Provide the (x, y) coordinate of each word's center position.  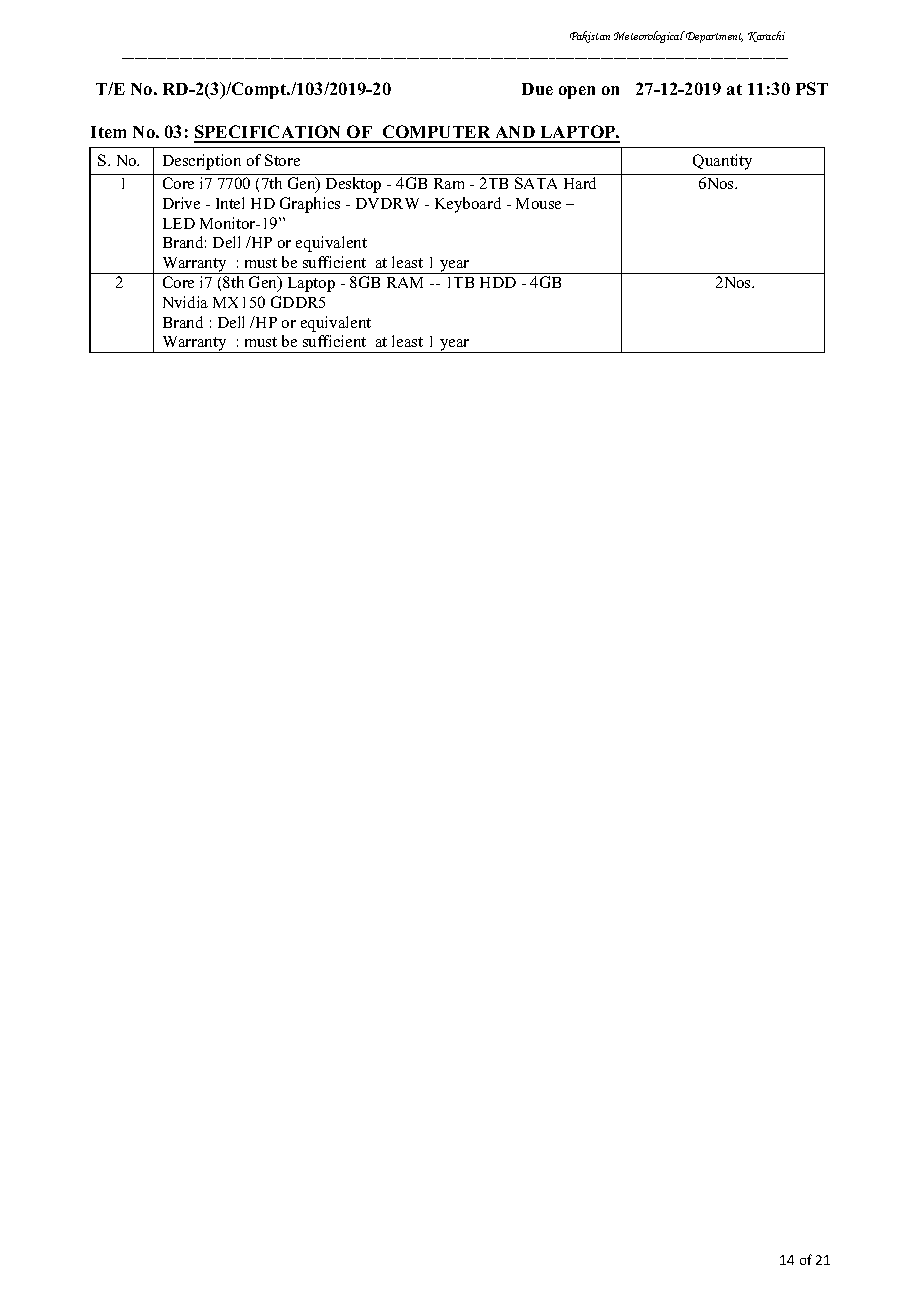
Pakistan (590, 37)
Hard (580, 183)
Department (713, 37)
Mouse (538, 203)
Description (202, 162)
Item (108, 132)
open (577, 92)
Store (282, 160)
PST (812, 88)
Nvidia (185, 302)
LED (179, 223)
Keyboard (468, 205)
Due (537, 89)
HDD (498, 282)
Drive (181, 203)
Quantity (722, 162)
